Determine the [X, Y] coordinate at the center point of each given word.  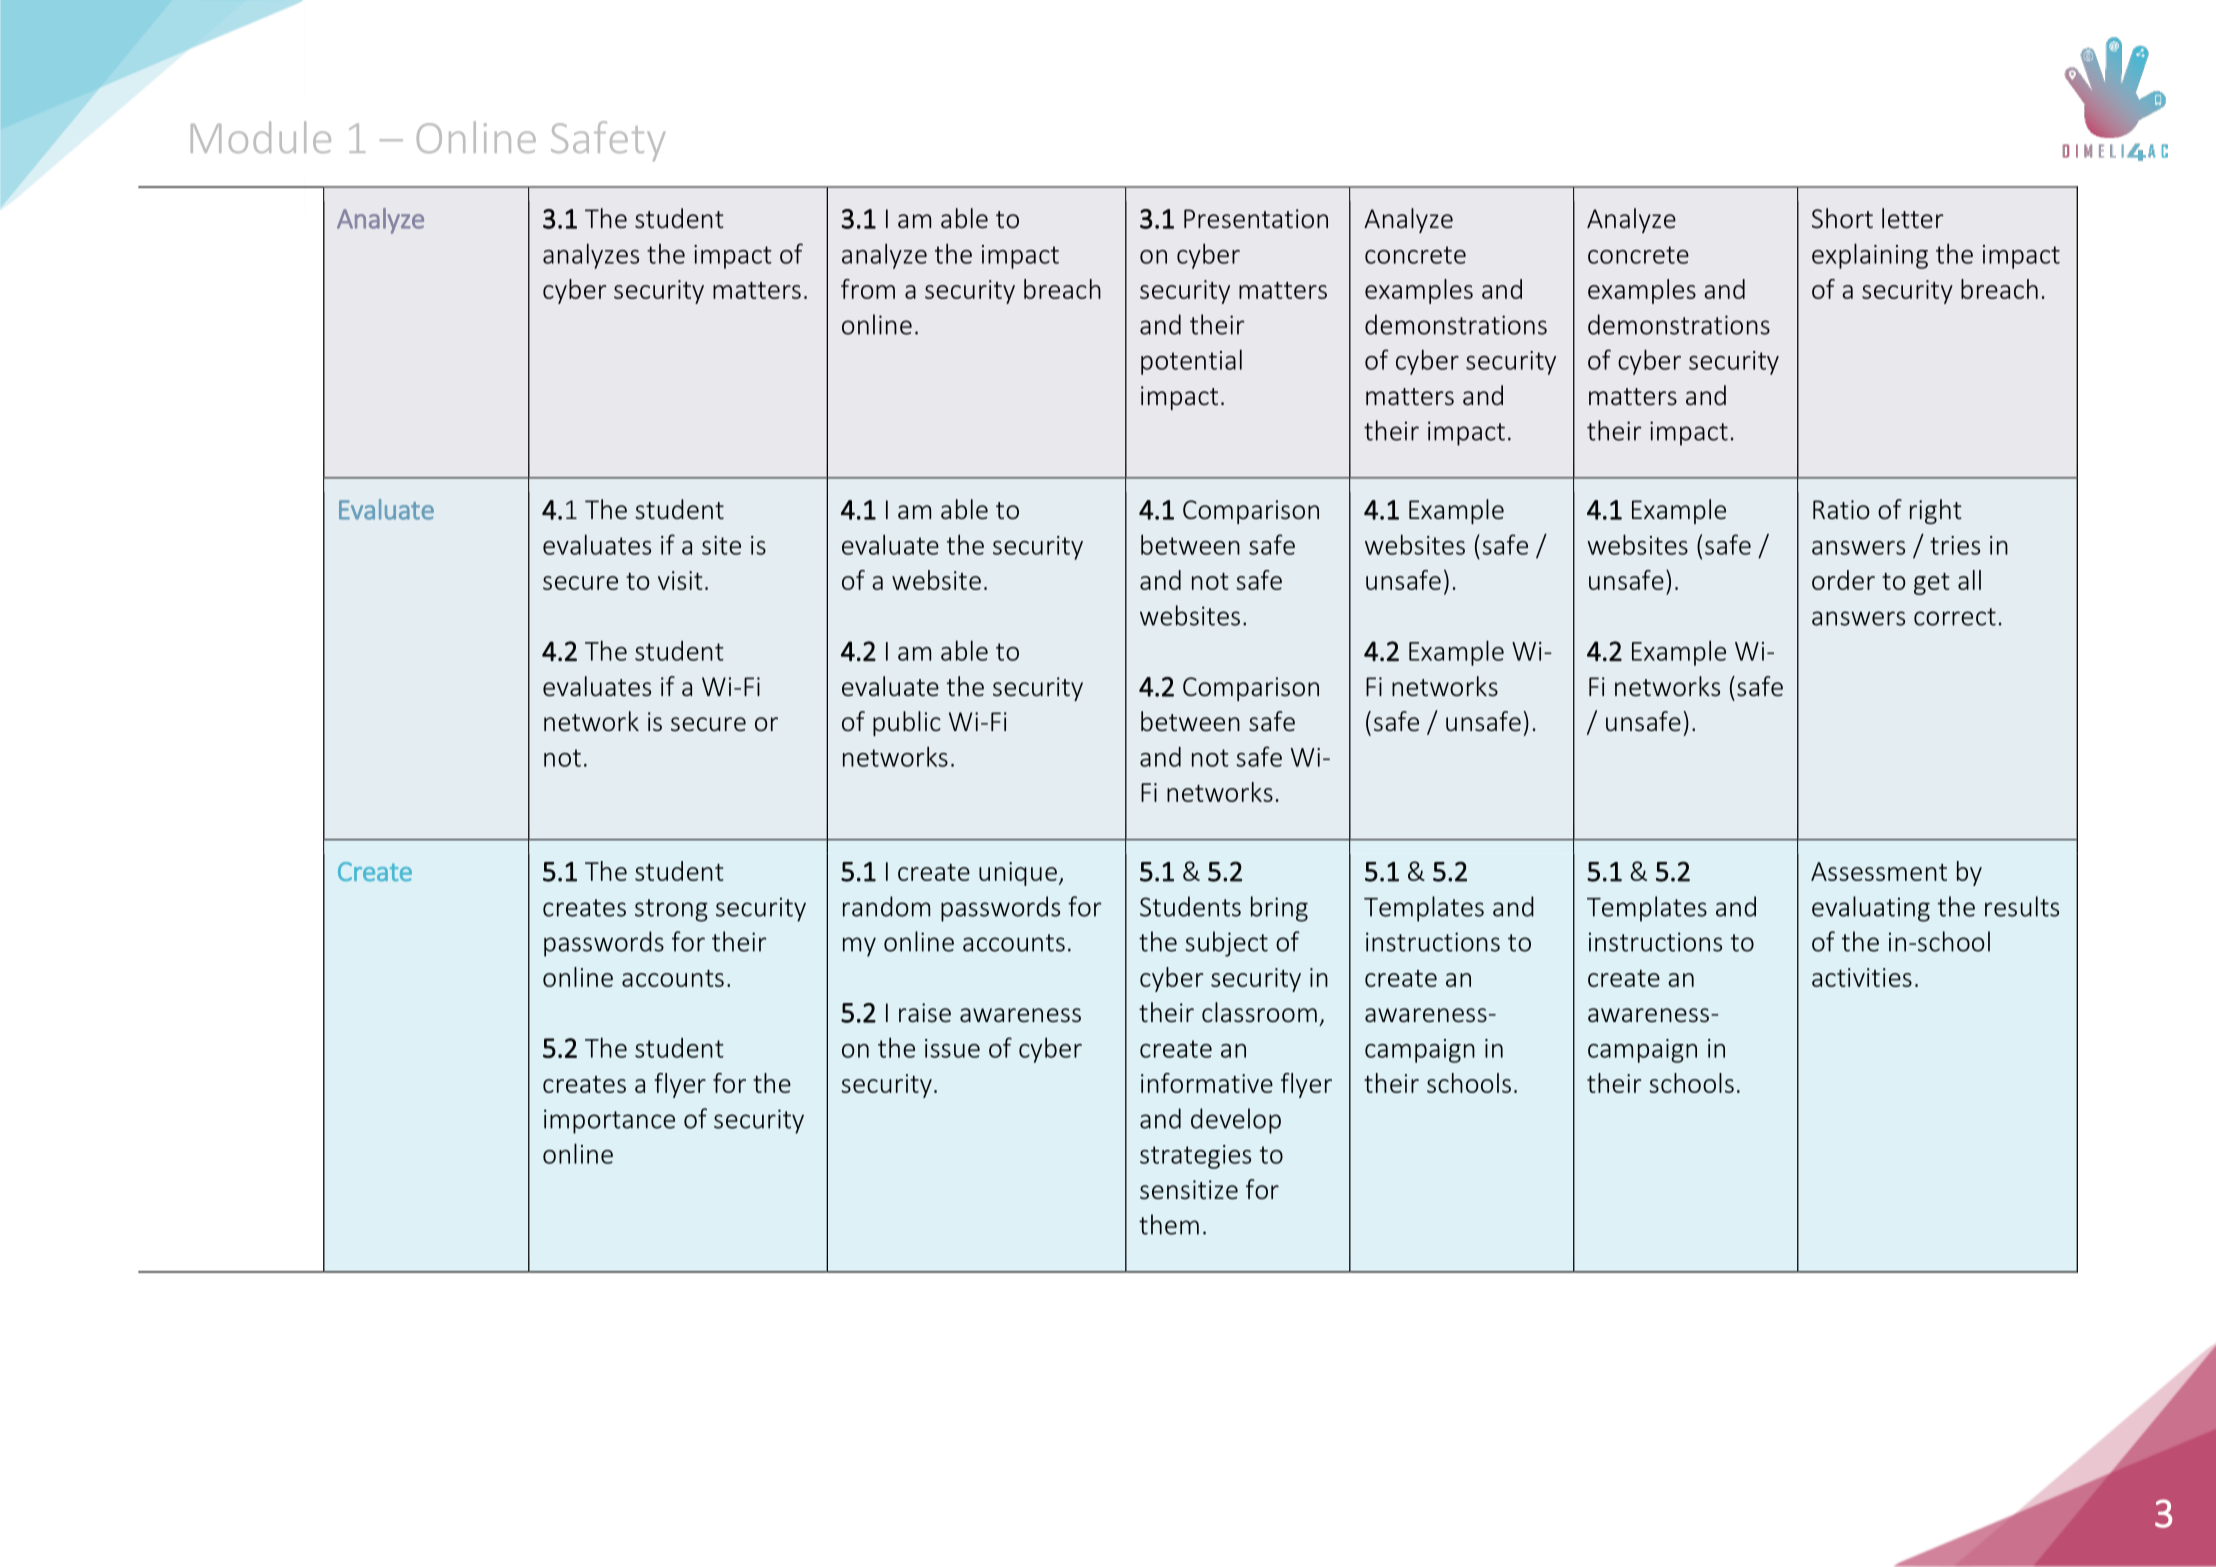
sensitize [1189, 1190]
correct [1955, 617]
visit [680, 580]
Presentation [1256, 219]
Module [261, 137]
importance [609, 1121]
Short [1842, 218]
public [907, 723]
